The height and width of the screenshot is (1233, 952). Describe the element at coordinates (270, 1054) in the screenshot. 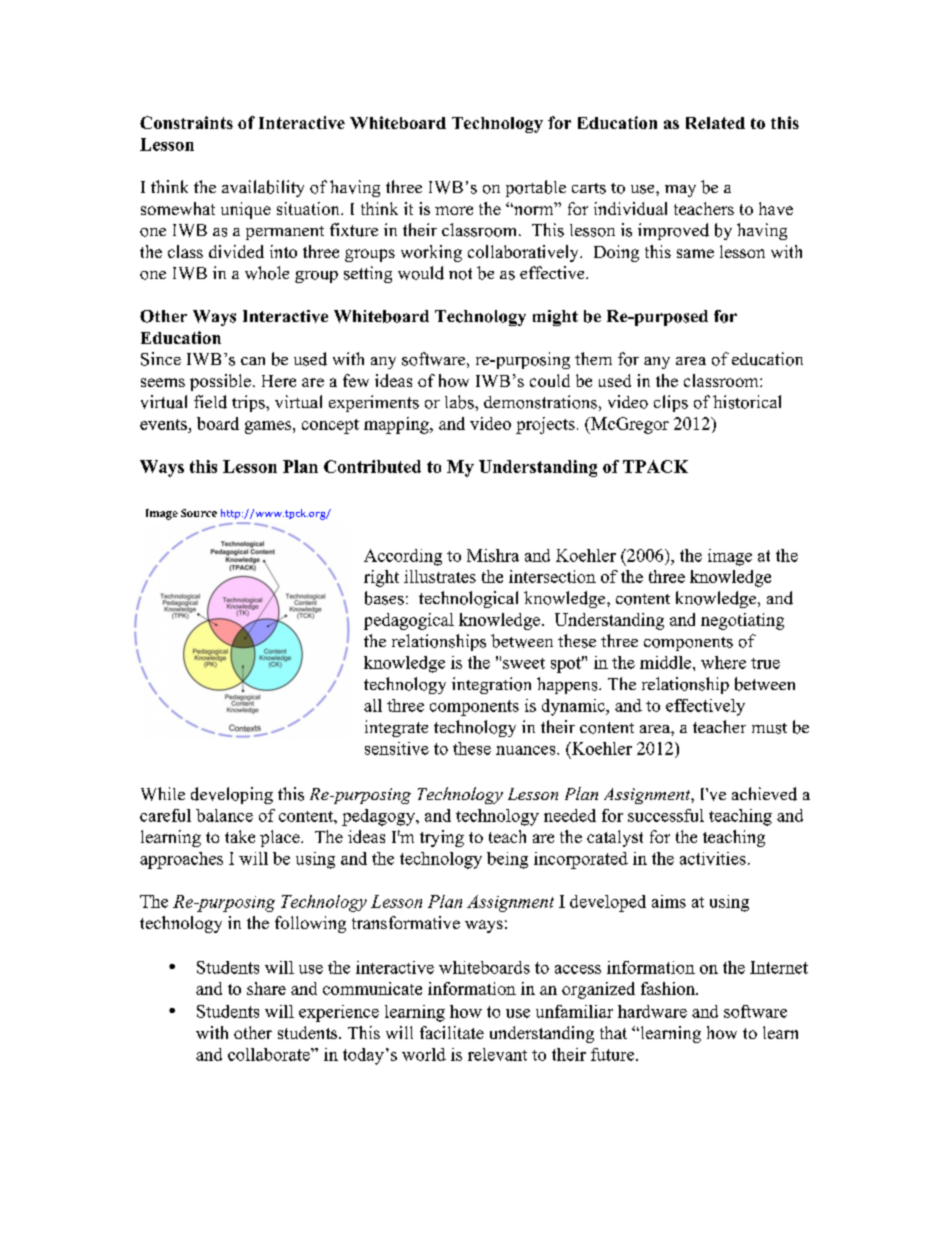

I see `collaborate` at that location.
